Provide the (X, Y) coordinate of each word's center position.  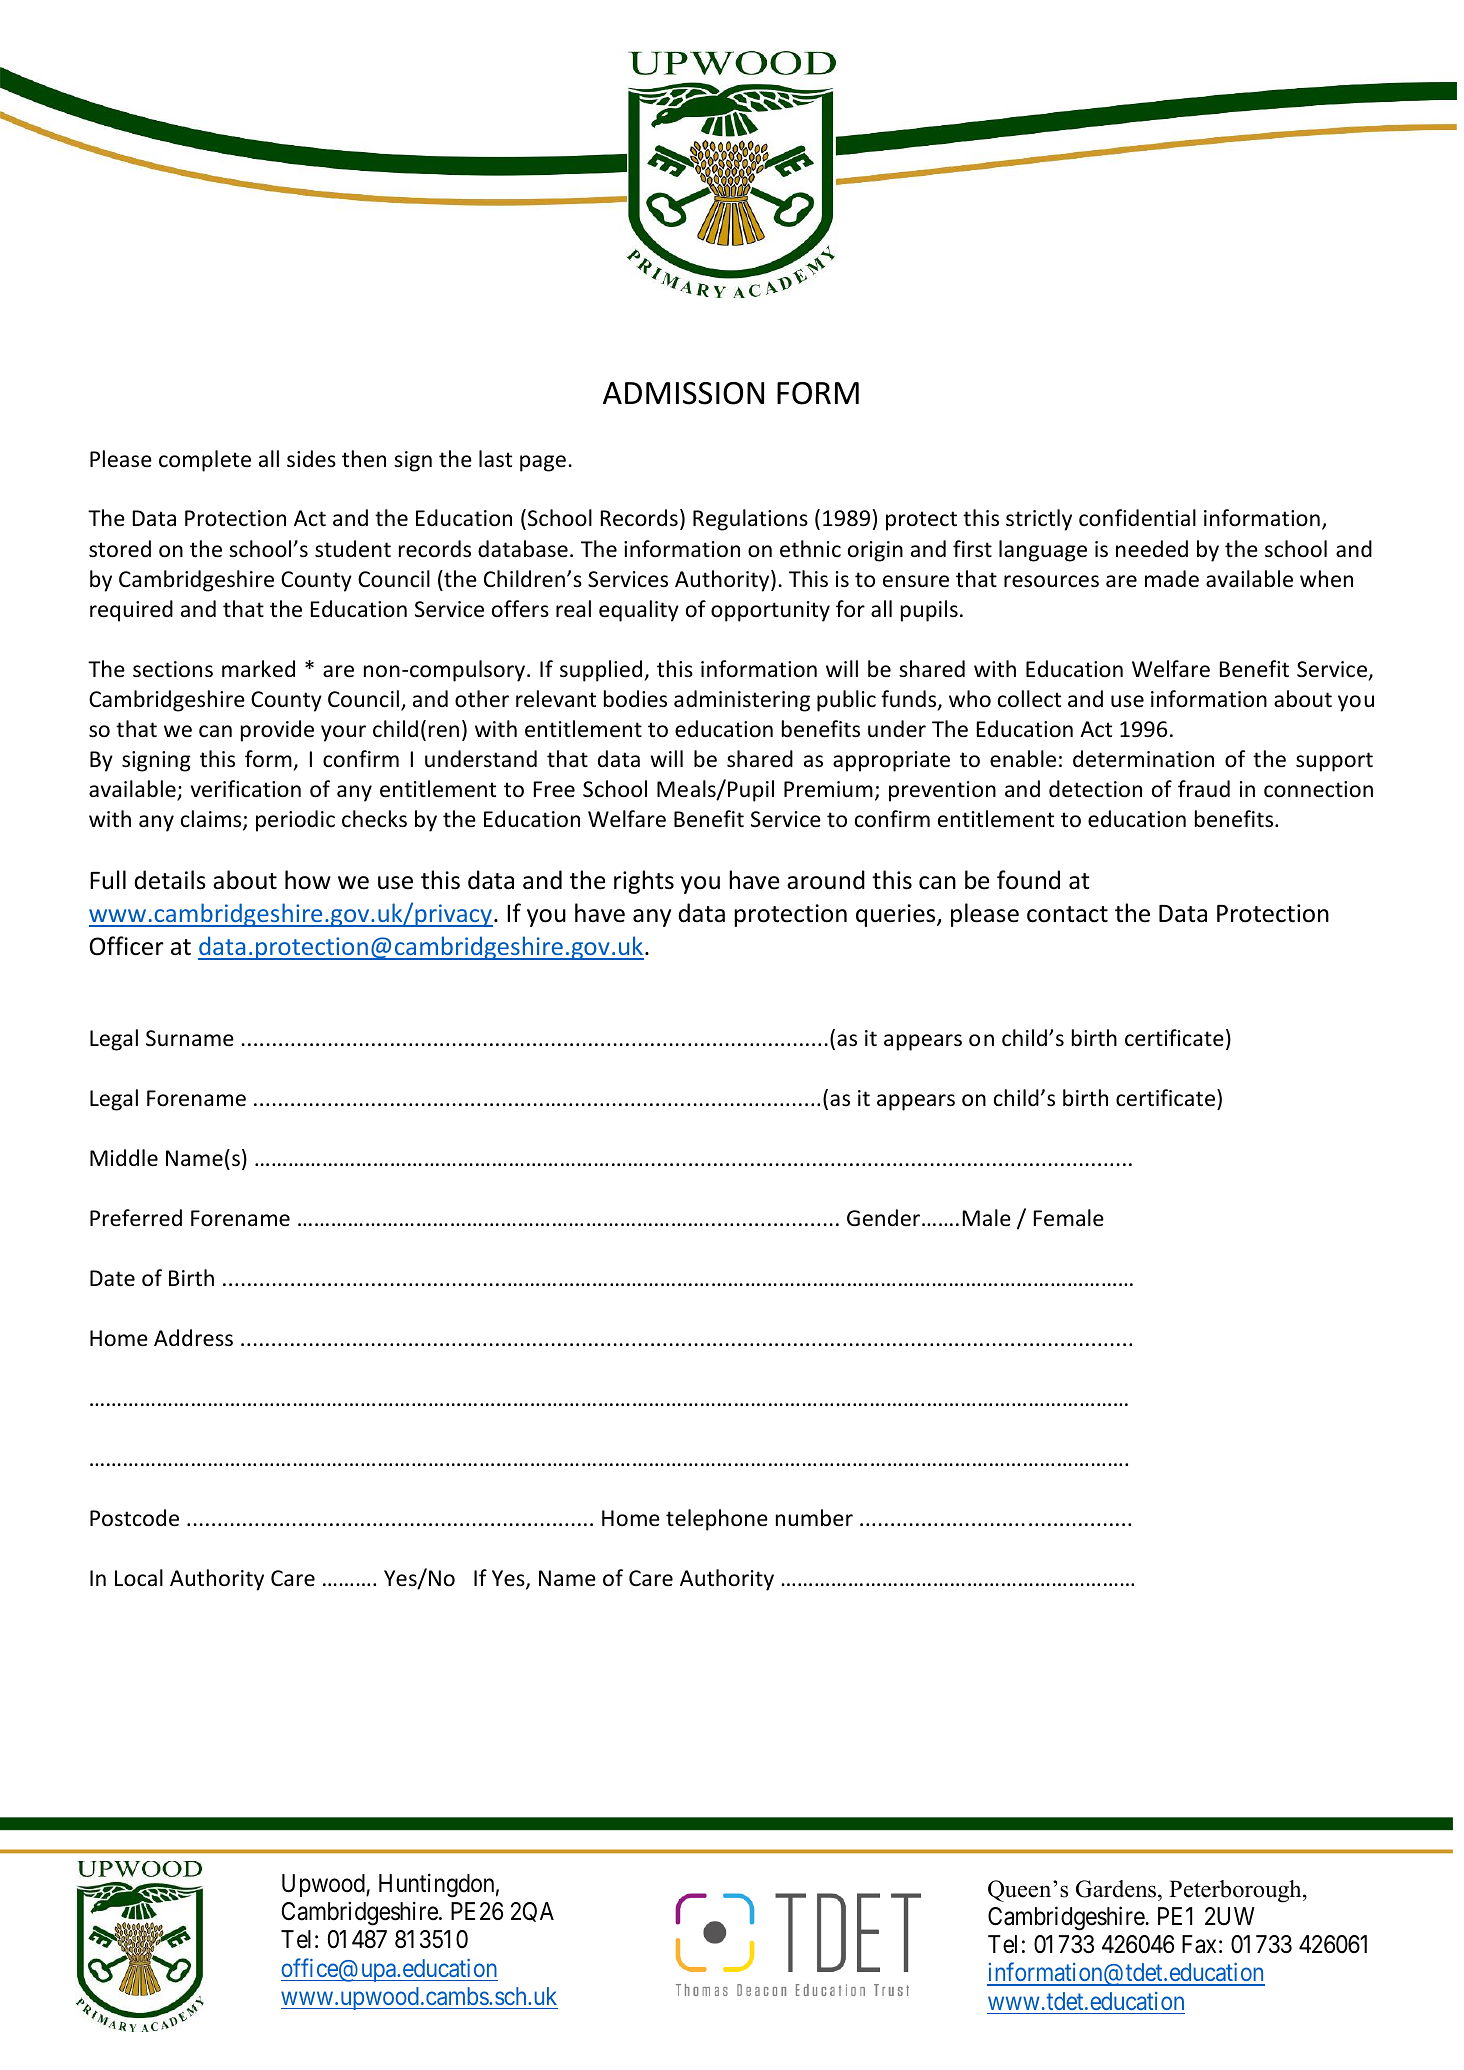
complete (205, 461)
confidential (1137, 518)
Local (139, 1578)
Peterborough (1236, 1891)
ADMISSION (683, 393)
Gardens (1117, 1889)
